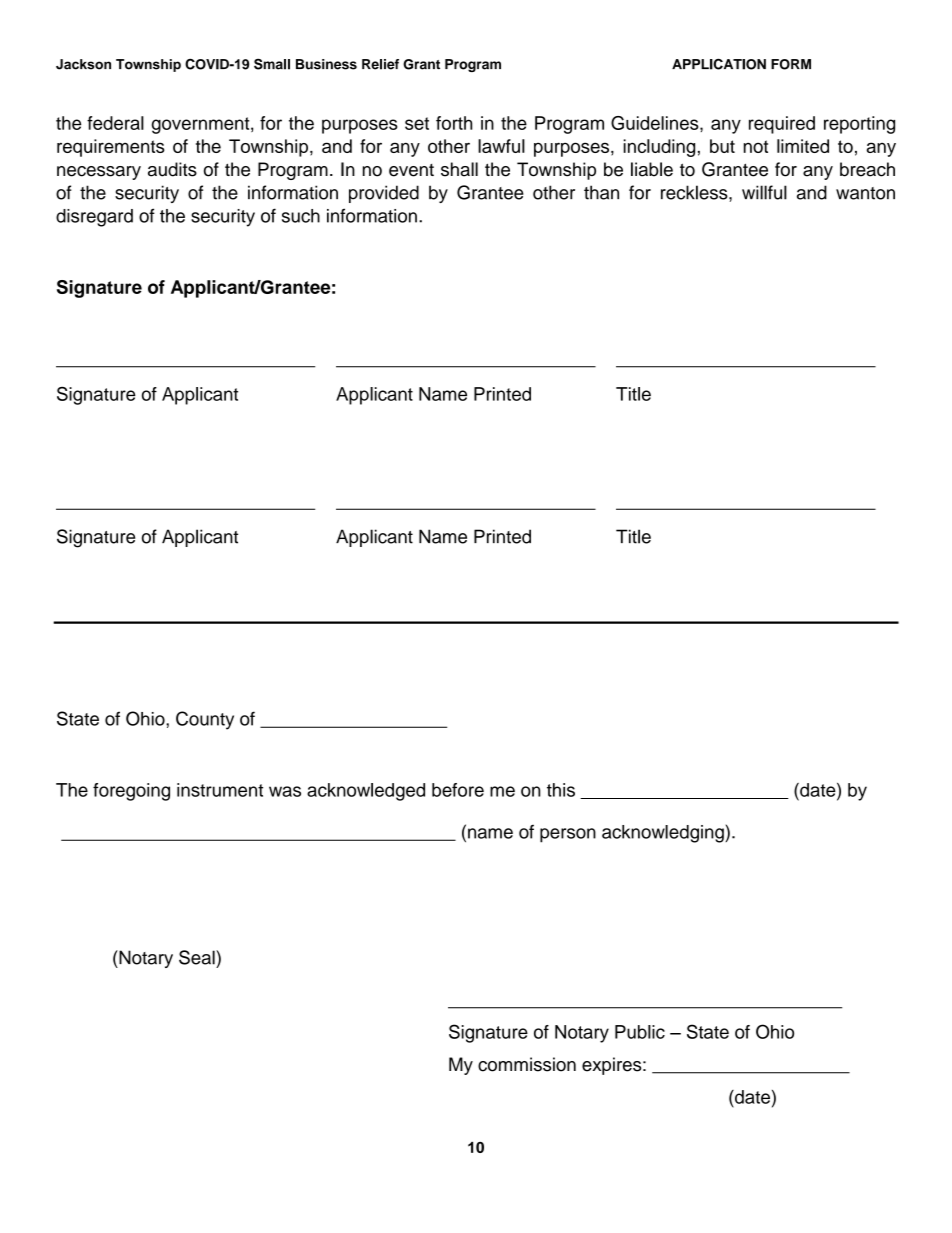  Describe the element at coordinates (220, 790) in the image. I see `instrument` at that location.
